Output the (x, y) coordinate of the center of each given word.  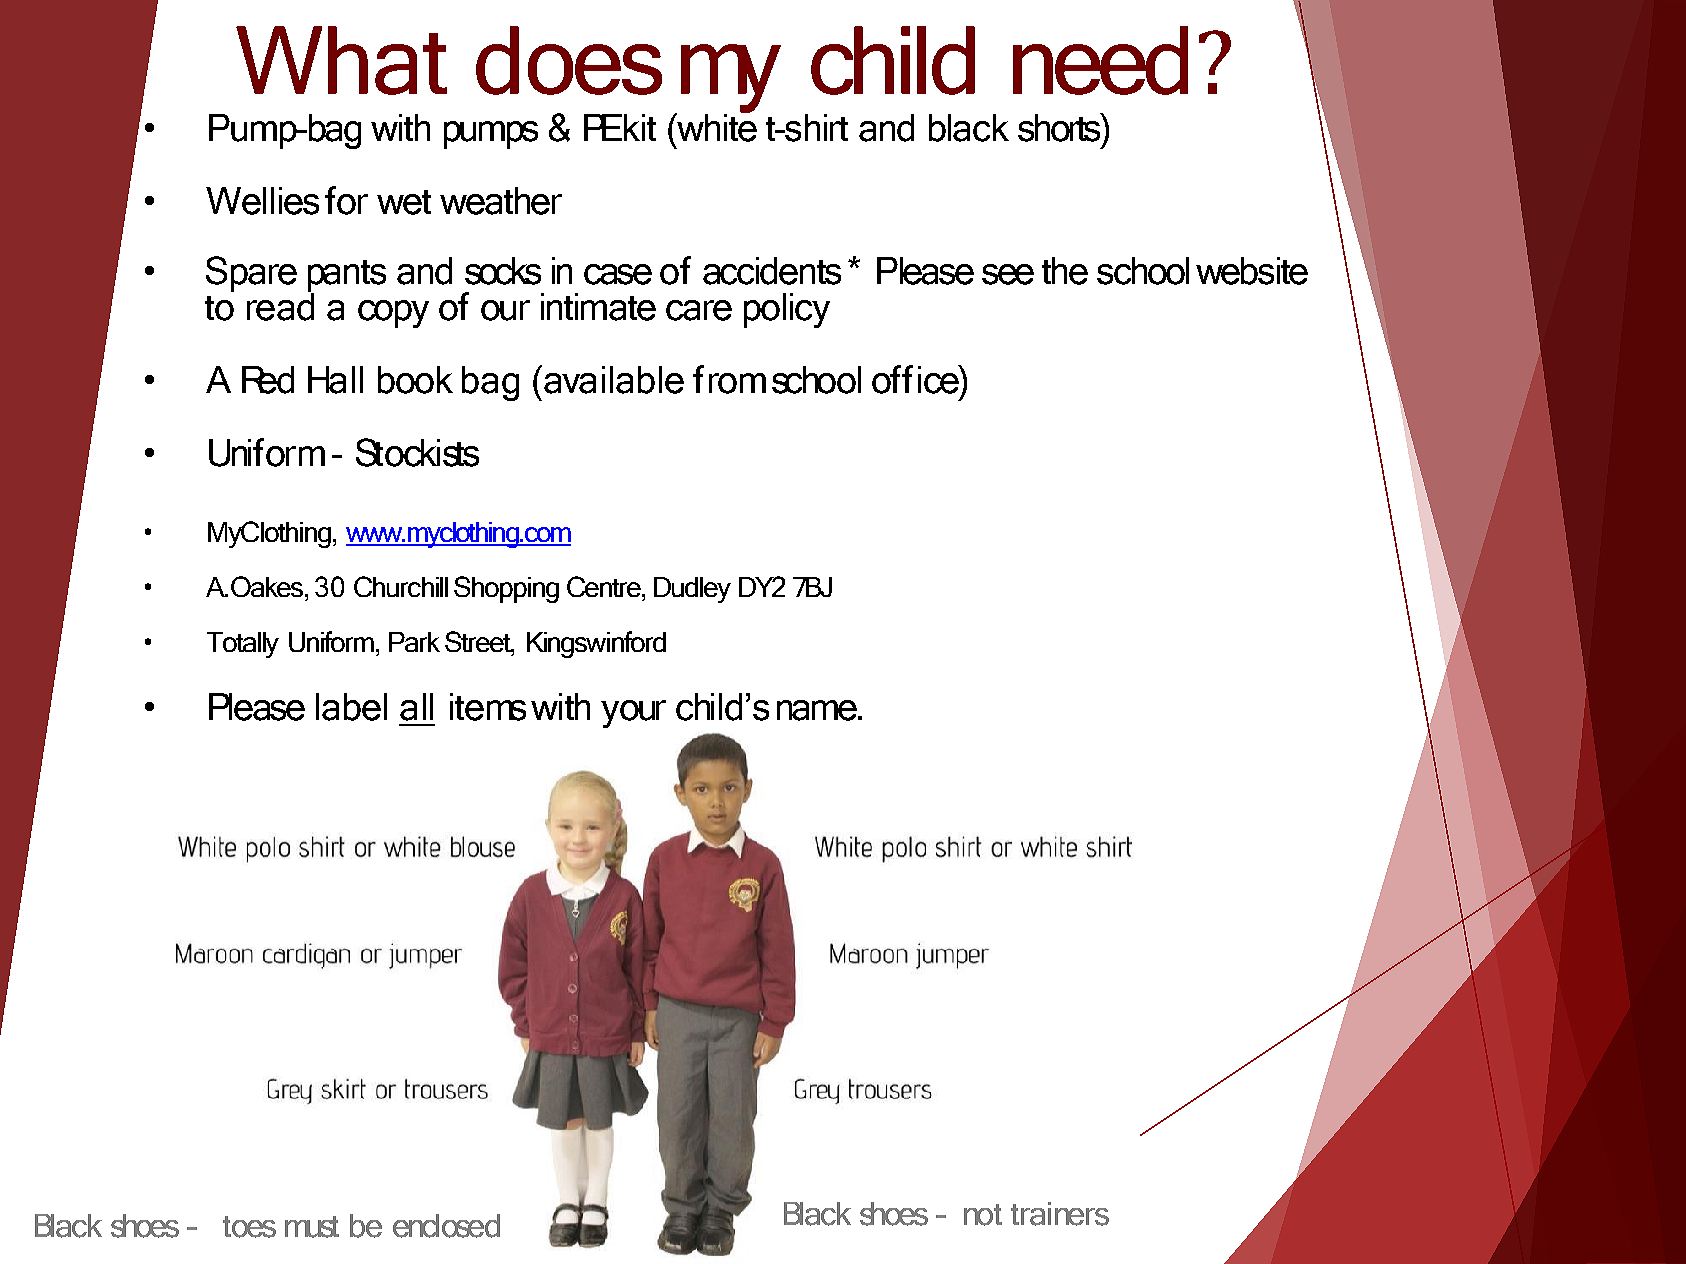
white (716, 126)
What (341, 60)
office (916, 379)
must (312, 1227)
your (633, 714)
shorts (1060, 127)
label (351, 707)
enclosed (446, 1226)
